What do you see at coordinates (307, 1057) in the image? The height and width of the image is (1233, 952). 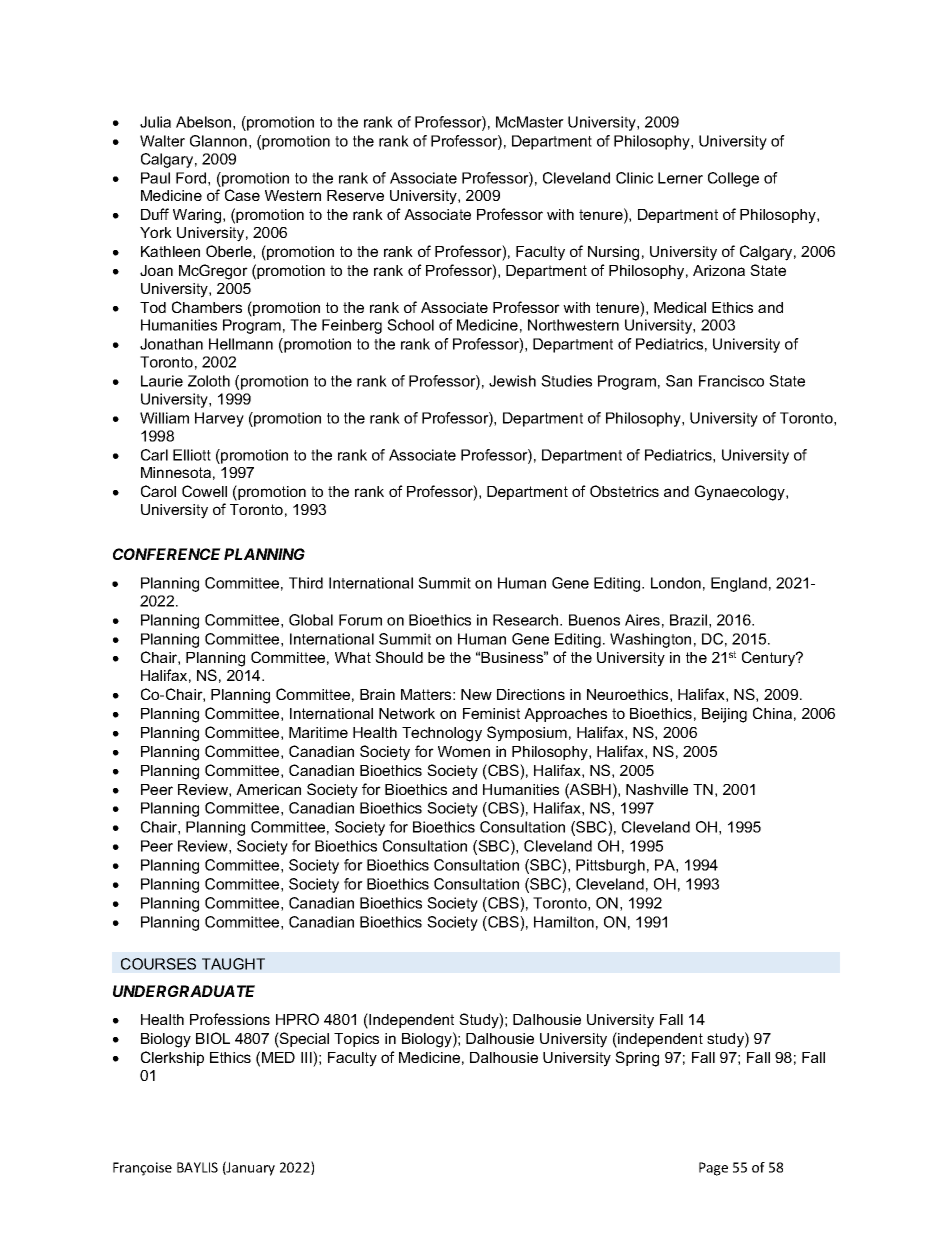 I see `III` at bounding box center [307, 1057].
